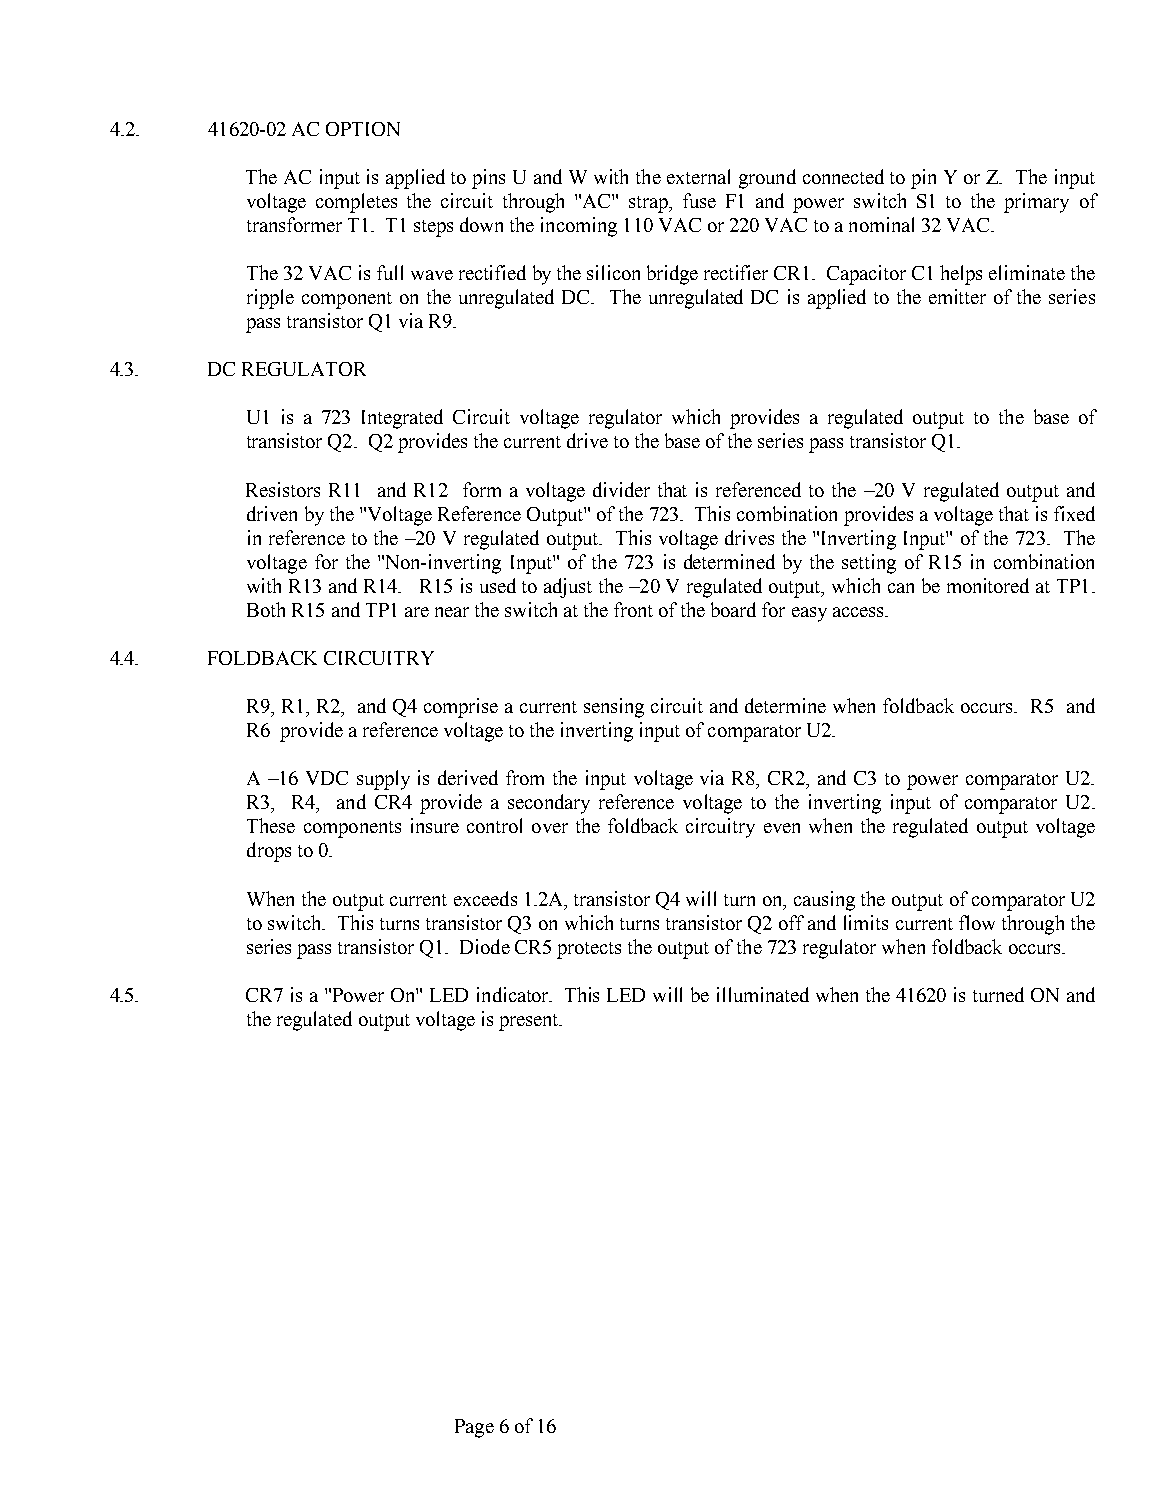 The image size is (1164, 1506). Describe the element at coordinates (417, 612) in the image. I see `are` at that location.
